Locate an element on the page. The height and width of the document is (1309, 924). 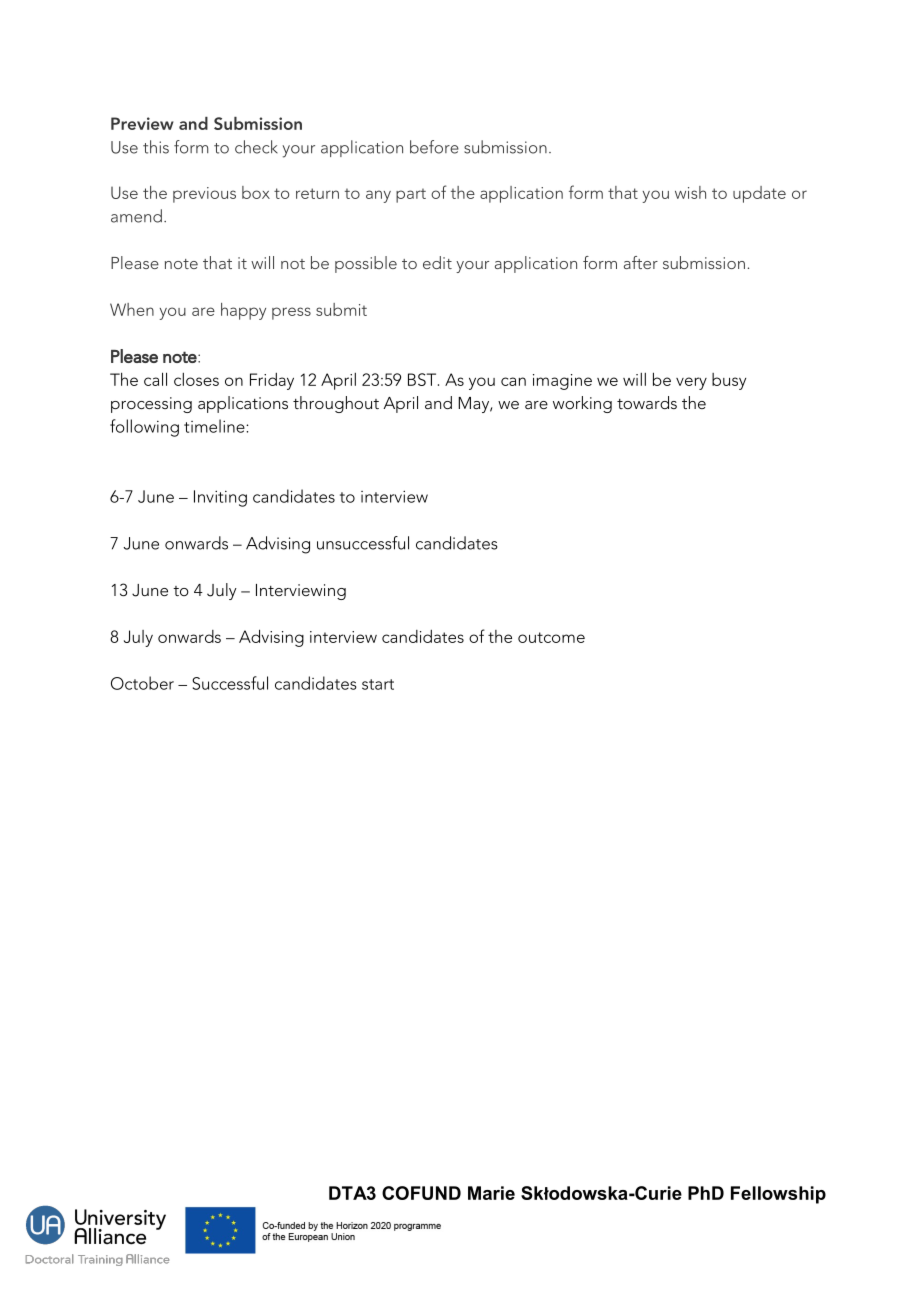
before is located at coordinates (434, 147).
